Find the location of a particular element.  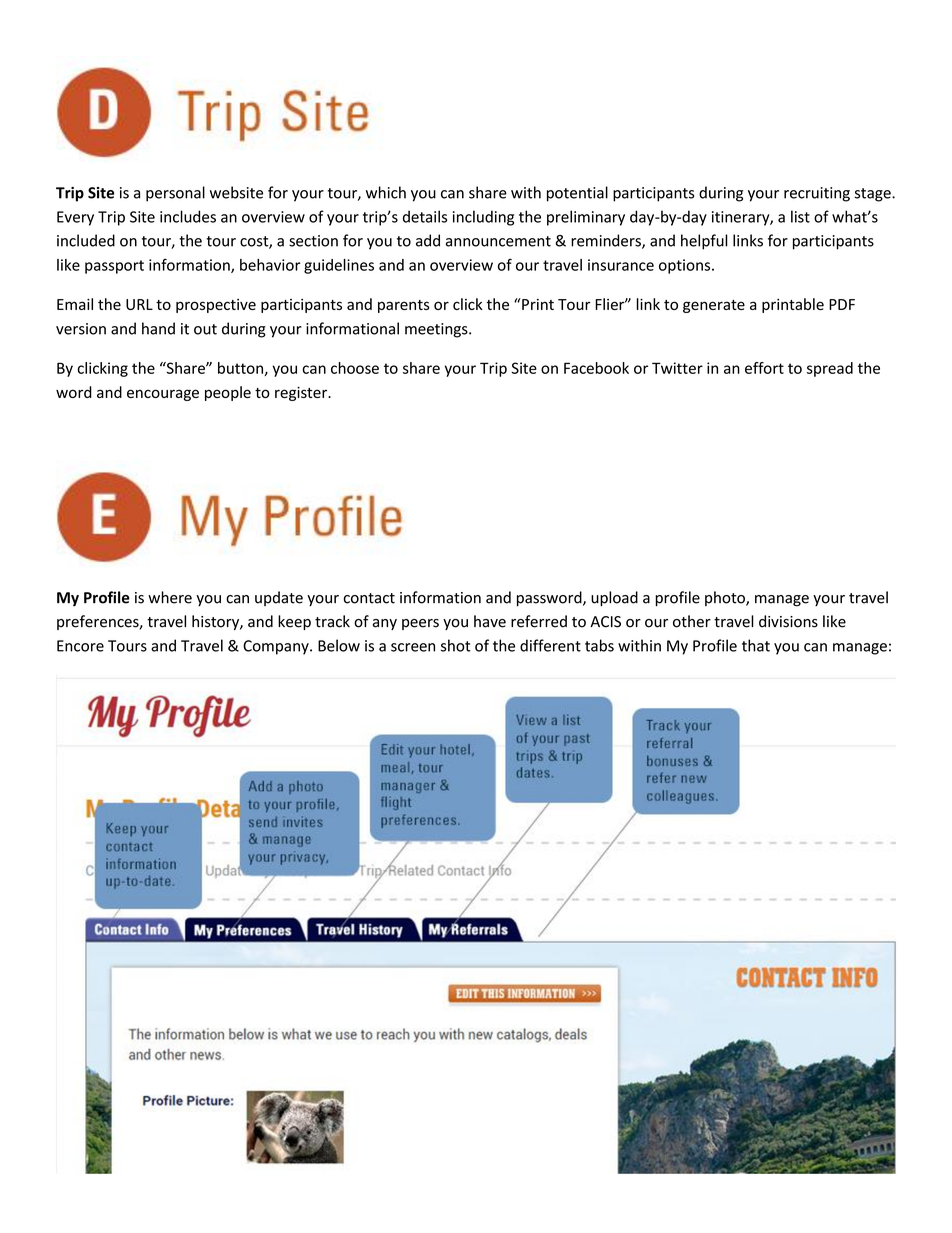

effort is located at coordinates (764, 368).
